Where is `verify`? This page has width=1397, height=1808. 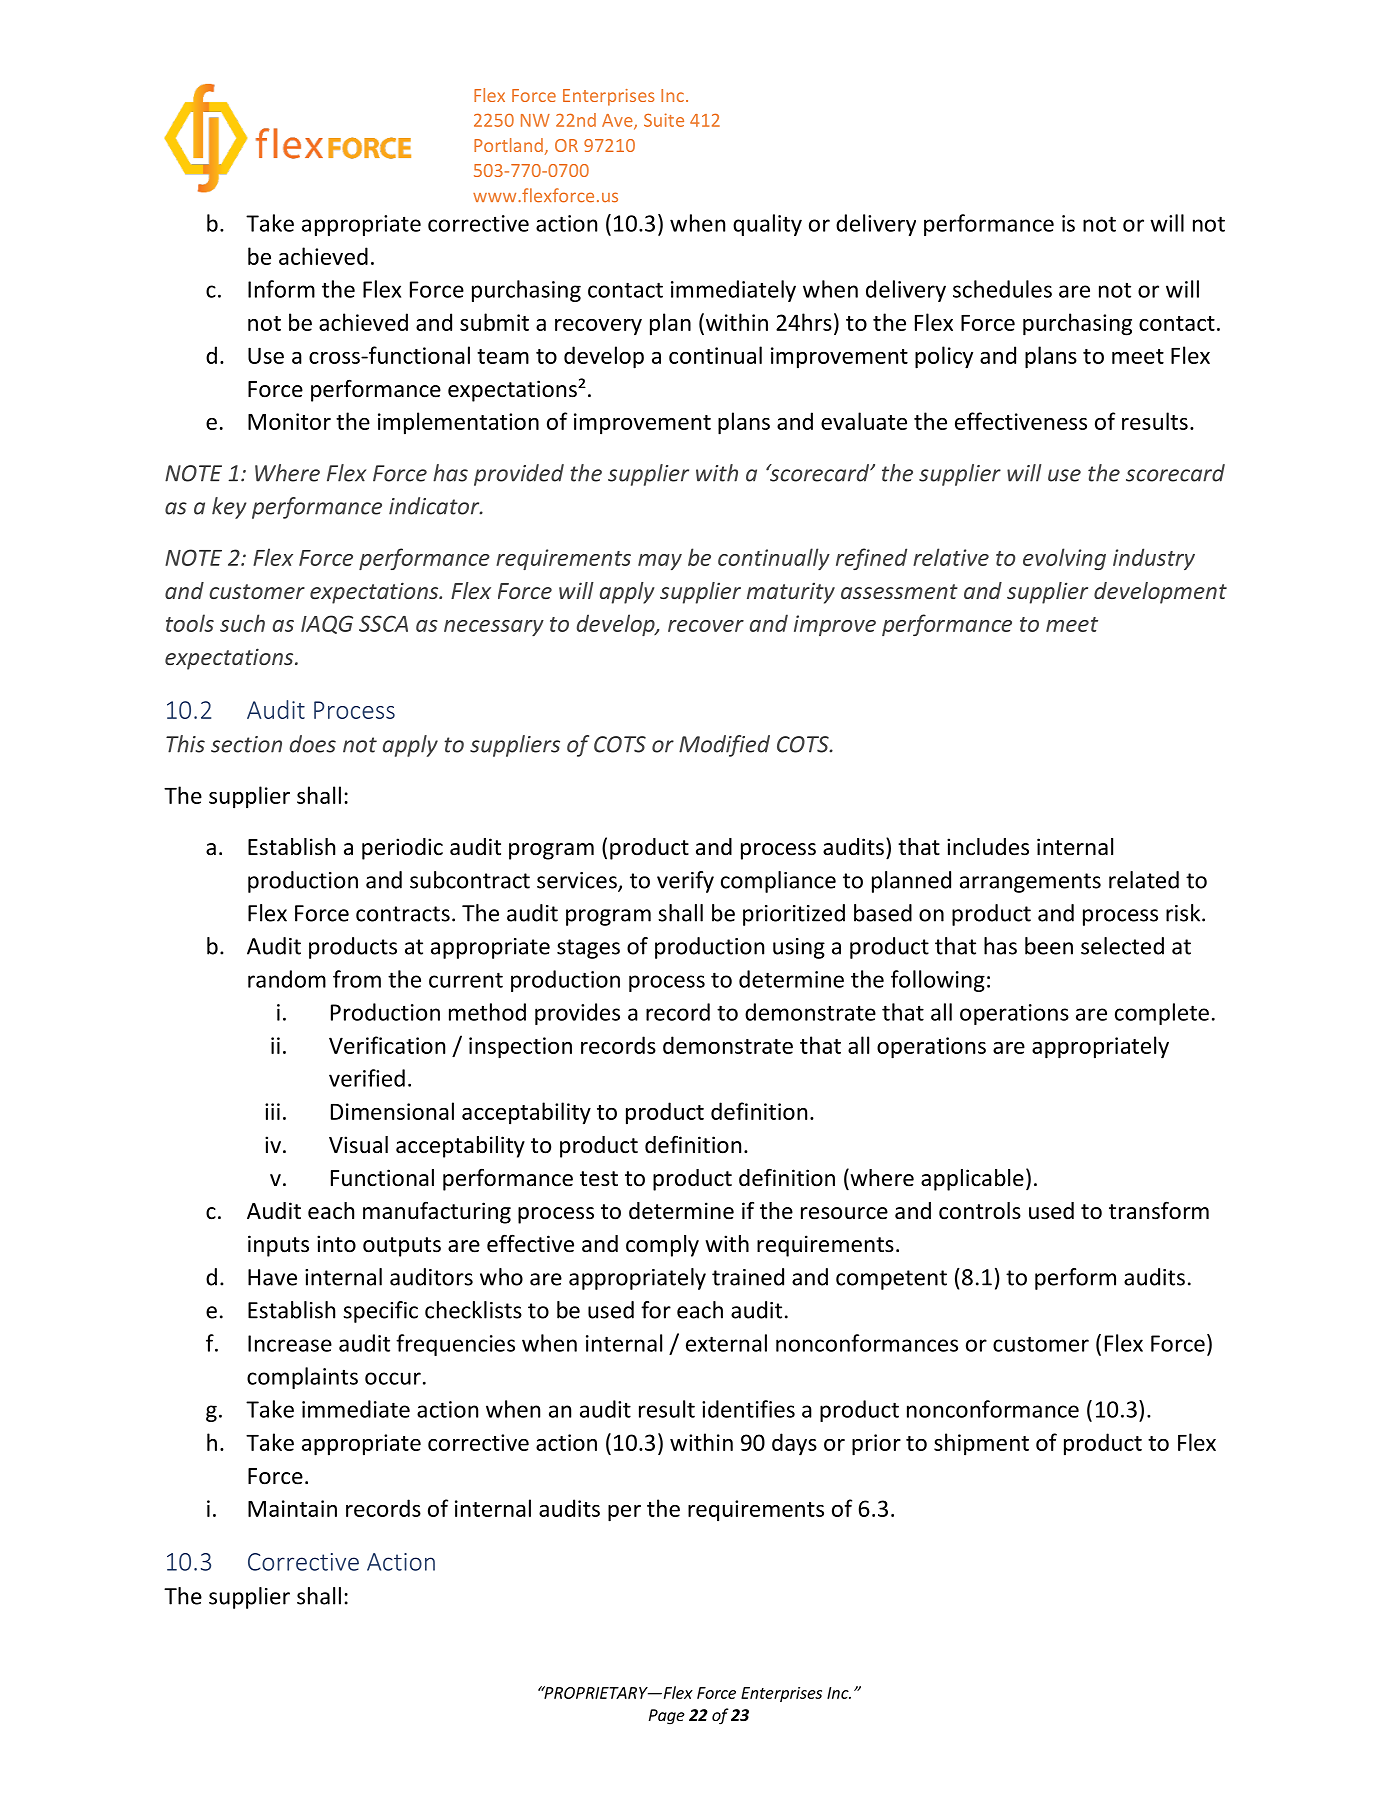 verify is located at coordinates (685, 882).
